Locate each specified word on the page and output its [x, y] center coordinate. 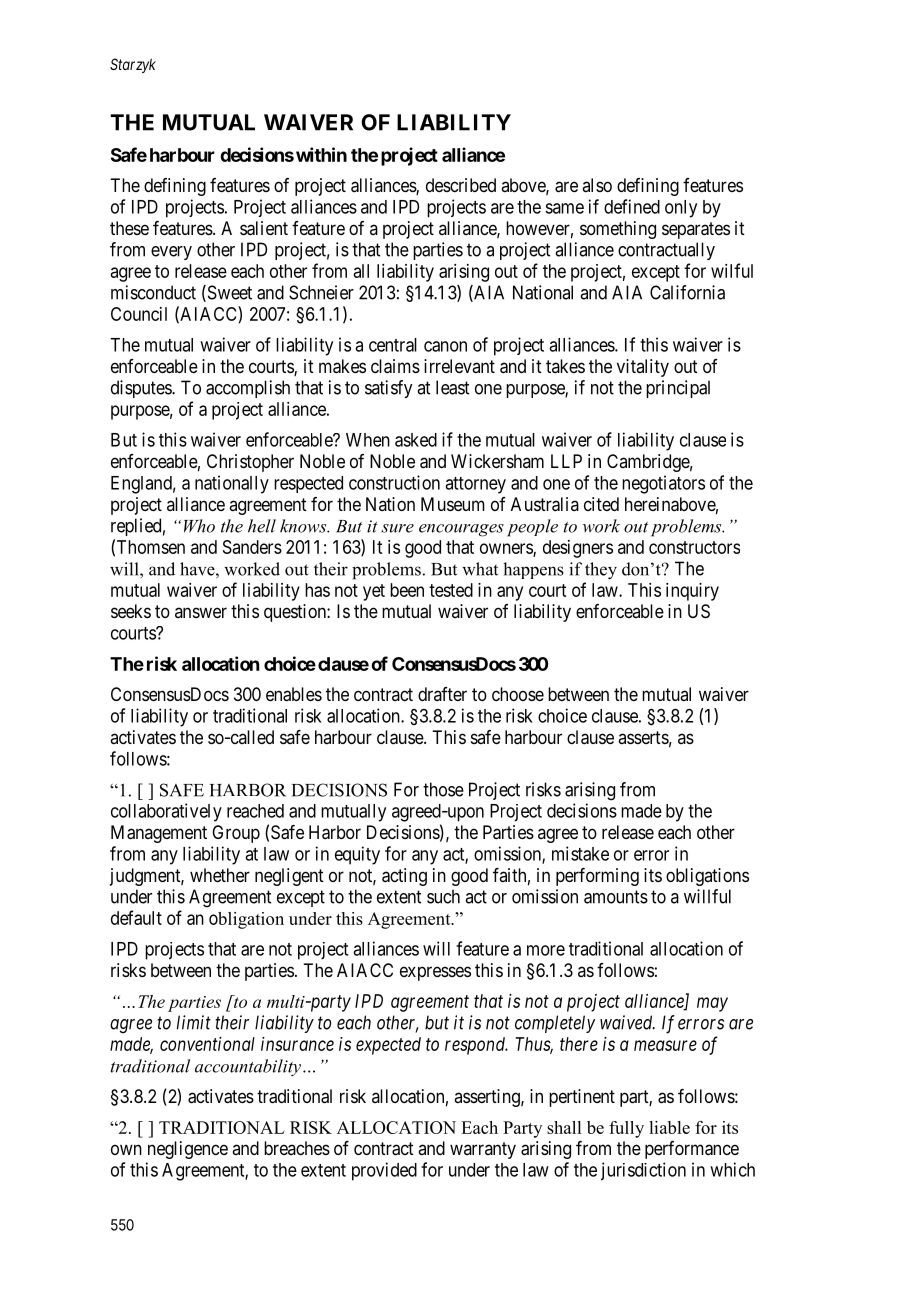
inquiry [692, 592]
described [461, 185]
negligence [188, 1150]
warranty [483, 1150]
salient [264, 228]
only [681, 209]
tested [451, 590]
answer [201, 612]
